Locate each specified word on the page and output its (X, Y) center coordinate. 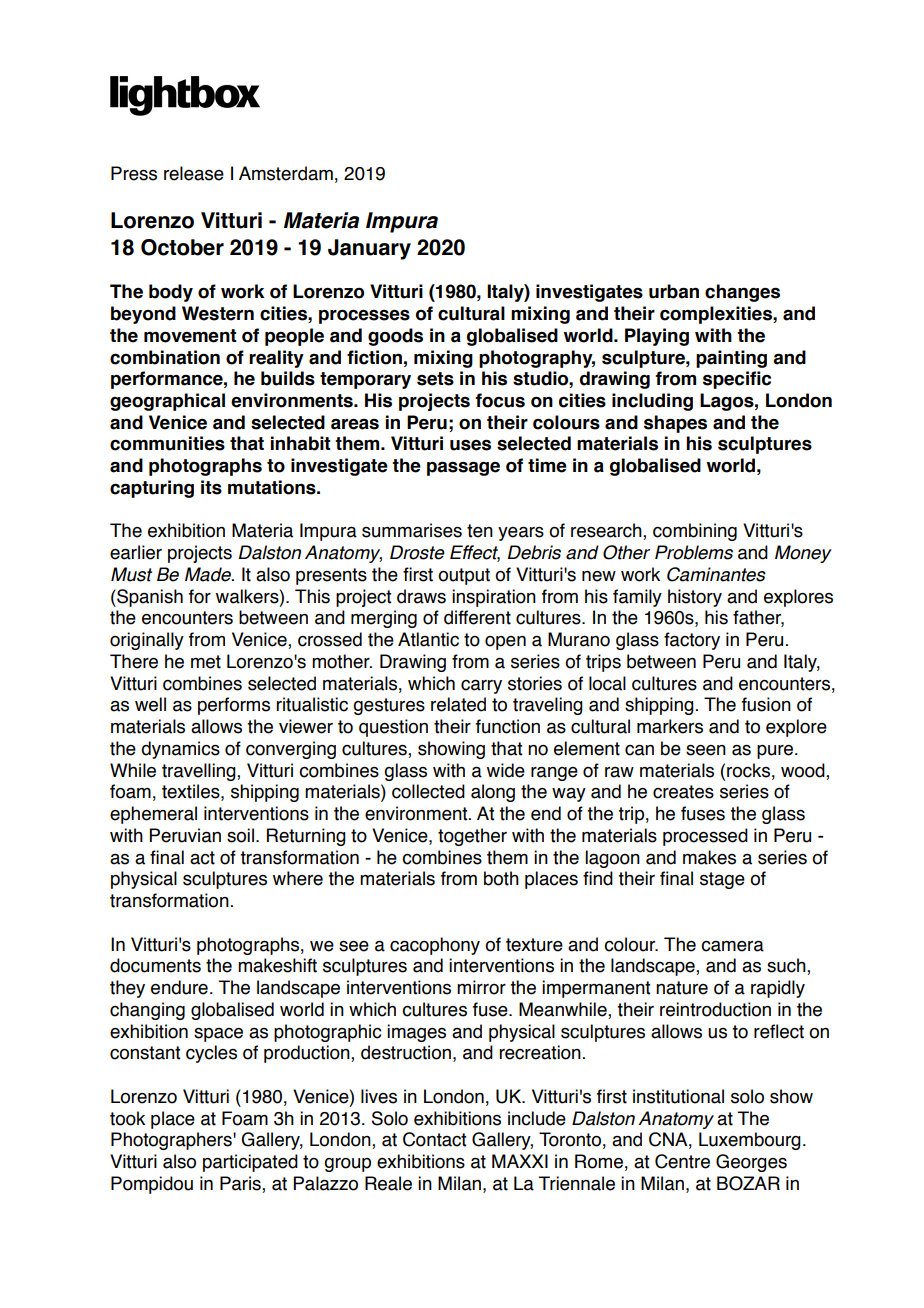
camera (732, 946)
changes (742, 293)
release (194, 173)
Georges (751, 1163)
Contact (434, 1139)
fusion (766, 704)
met (206, 662)
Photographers (172, 1141)
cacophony (435, 946)
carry (481, 687)
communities (167, 443)
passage (463, 468)
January (369, 249)
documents (155, 965)
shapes (675, 424)
